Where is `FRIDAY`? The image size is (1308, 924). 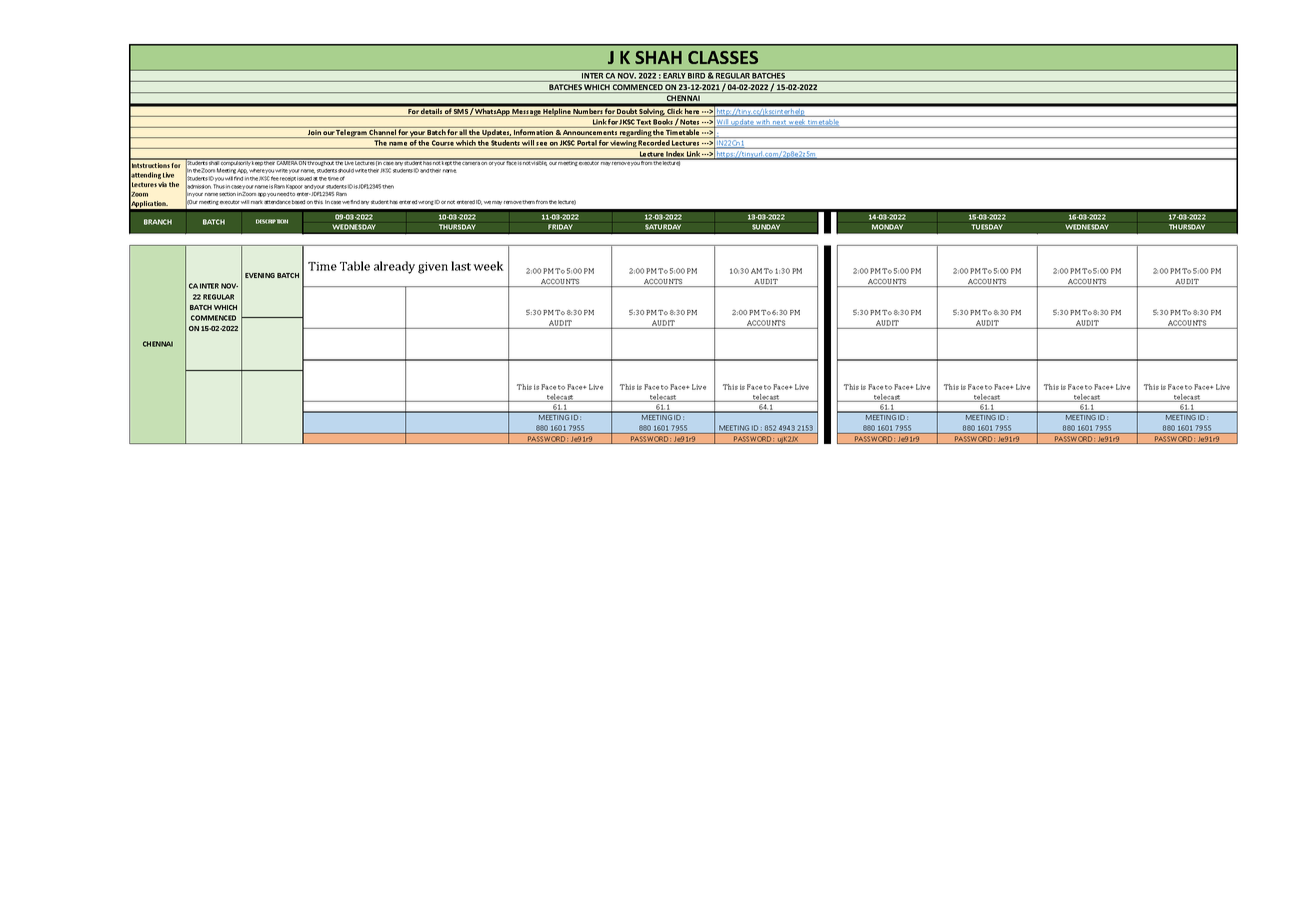
FRIDAY is located at coordinates (560, 227).
